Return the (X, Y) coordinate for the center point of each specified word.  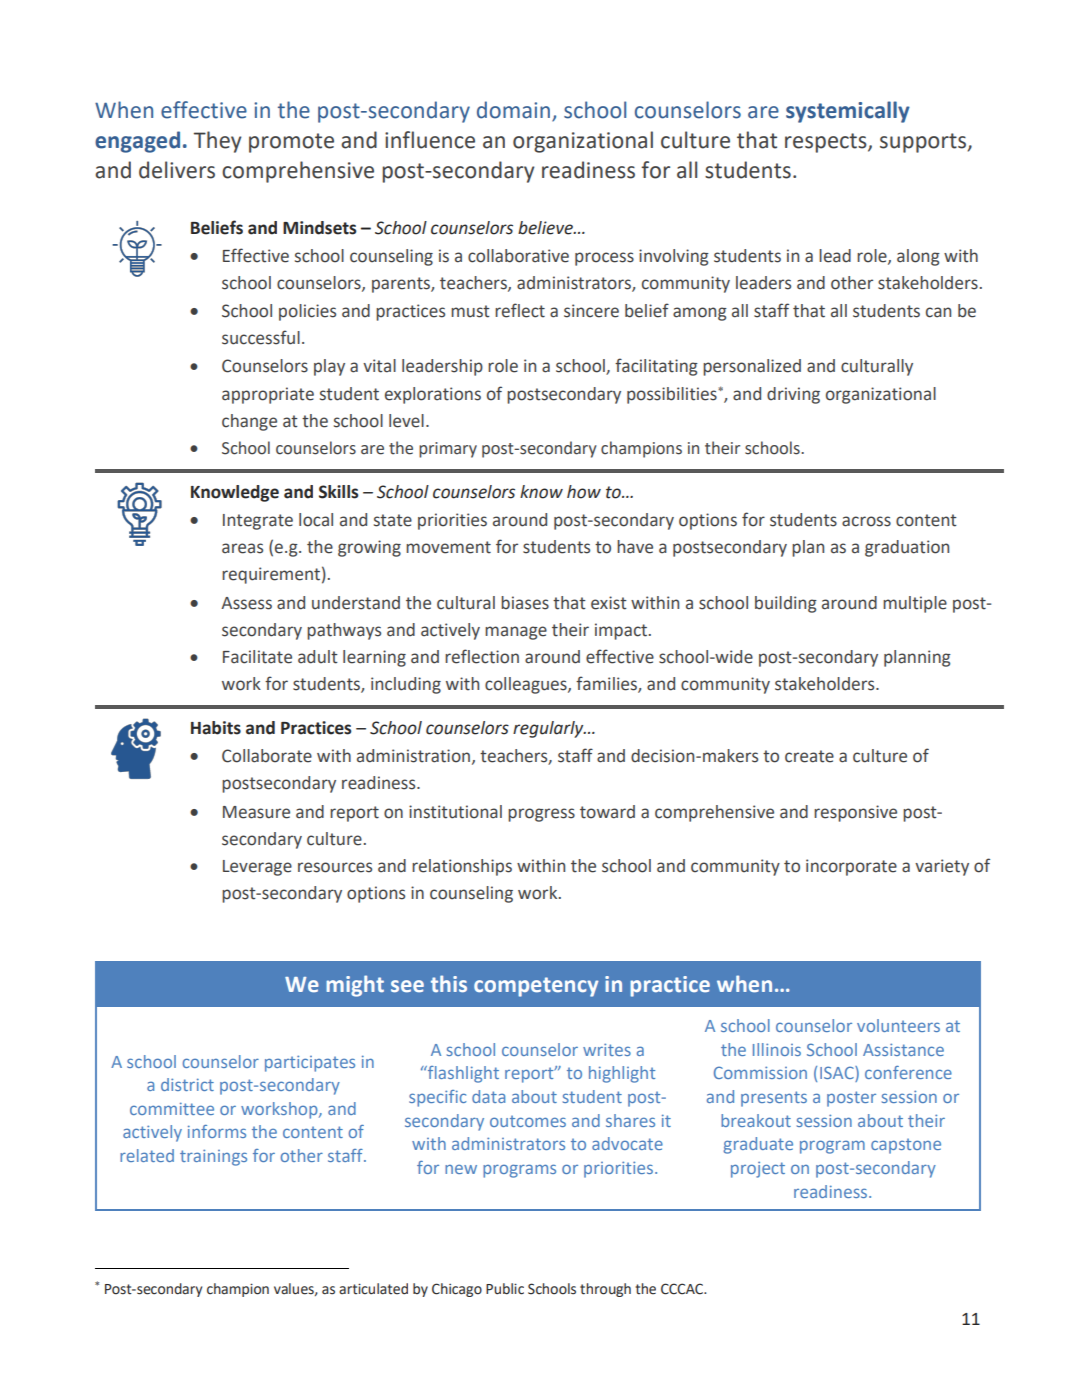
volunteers (898, 1025)
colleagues (527, 685)
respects (827, 143)
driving (793, 395)
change (249, 422)
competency (536, 987)
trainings (213, 1157)
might (355, 986)
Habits (216, 728)
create (809, 756)
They (218, 142)
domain (513, 110)
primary (448, 450)
